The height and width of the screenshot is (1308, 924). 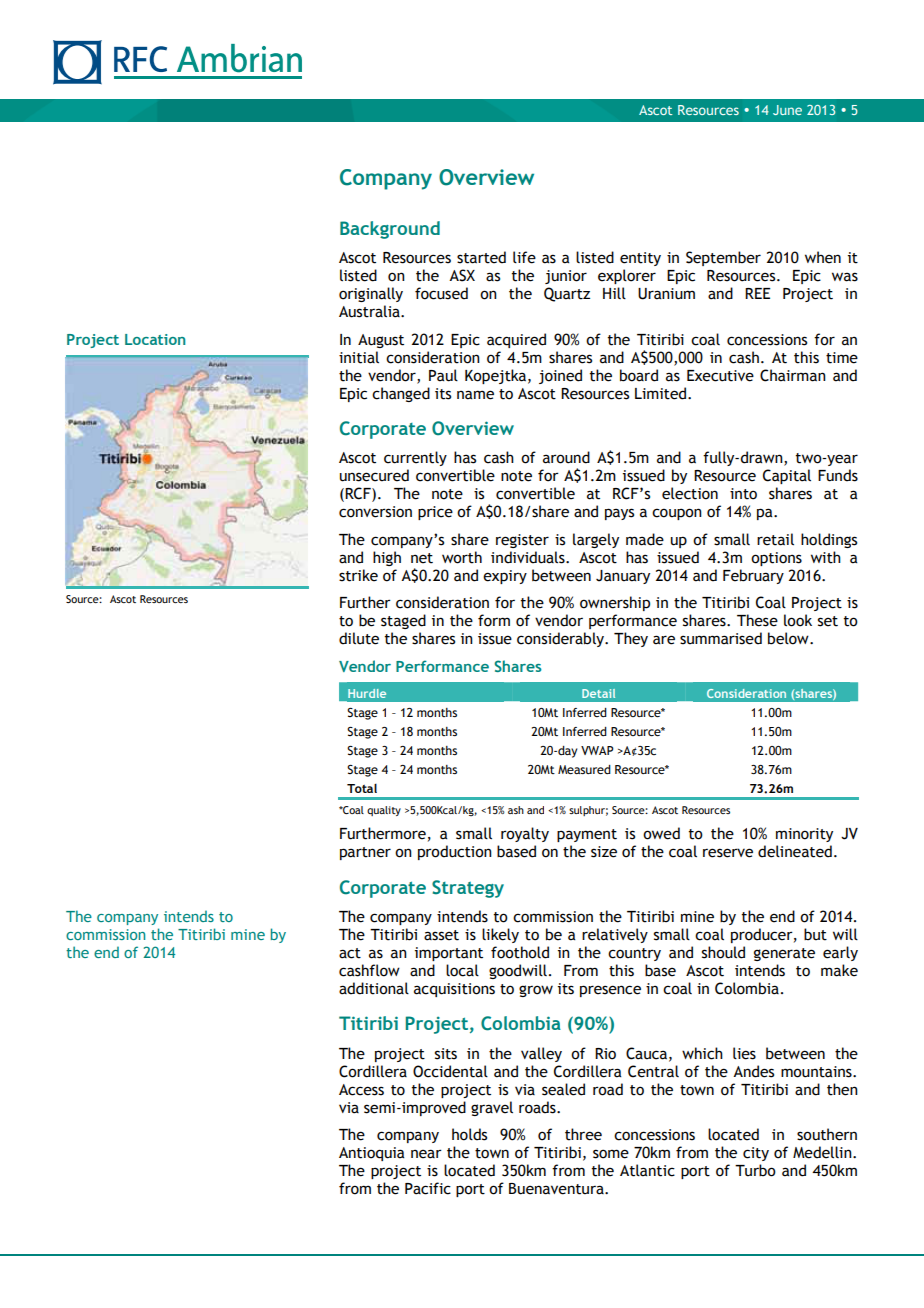 I want to click on Access, so click(x=361, y=1090).
